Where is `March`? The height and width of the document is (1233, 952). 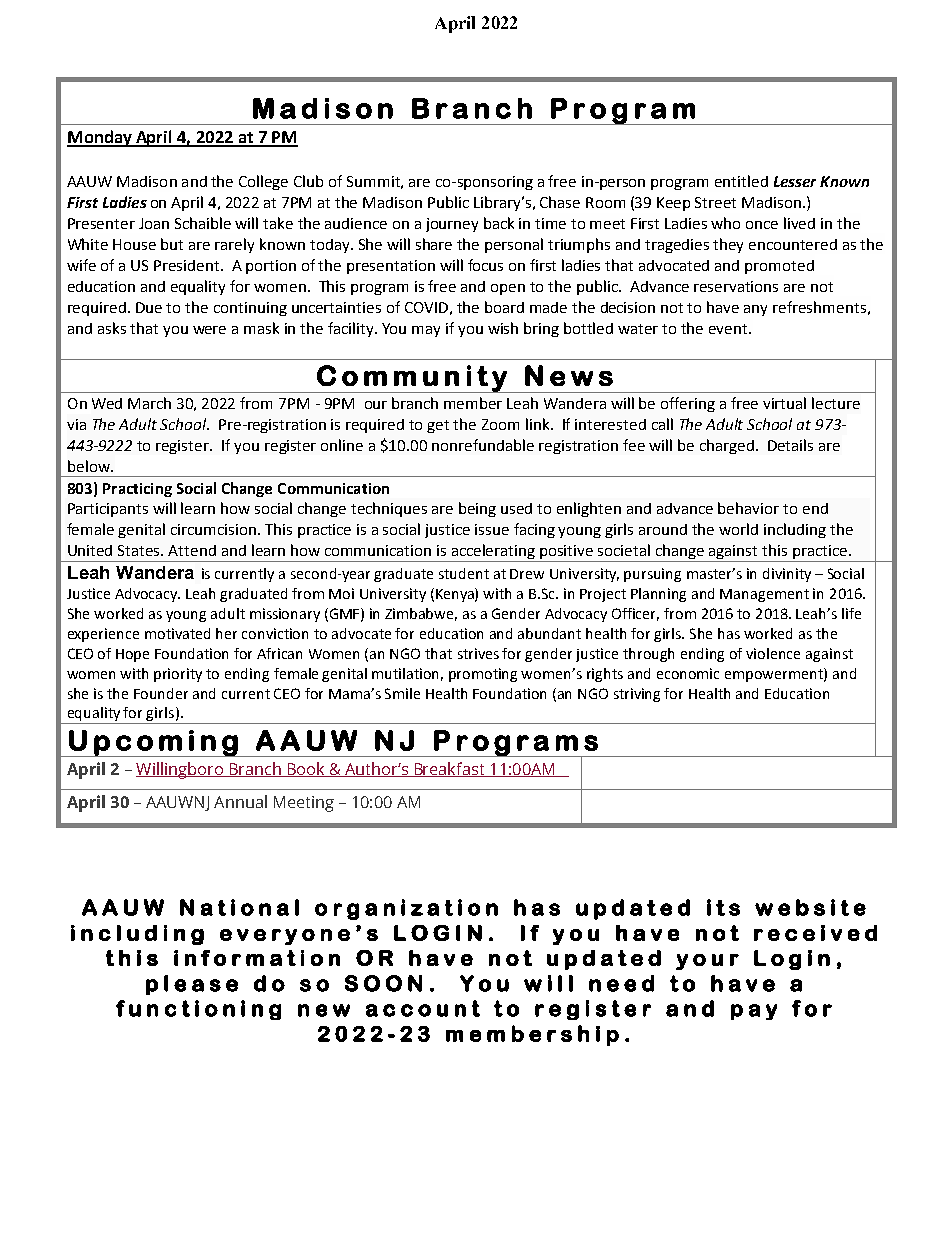
March is located at coordinates (149, 403).
